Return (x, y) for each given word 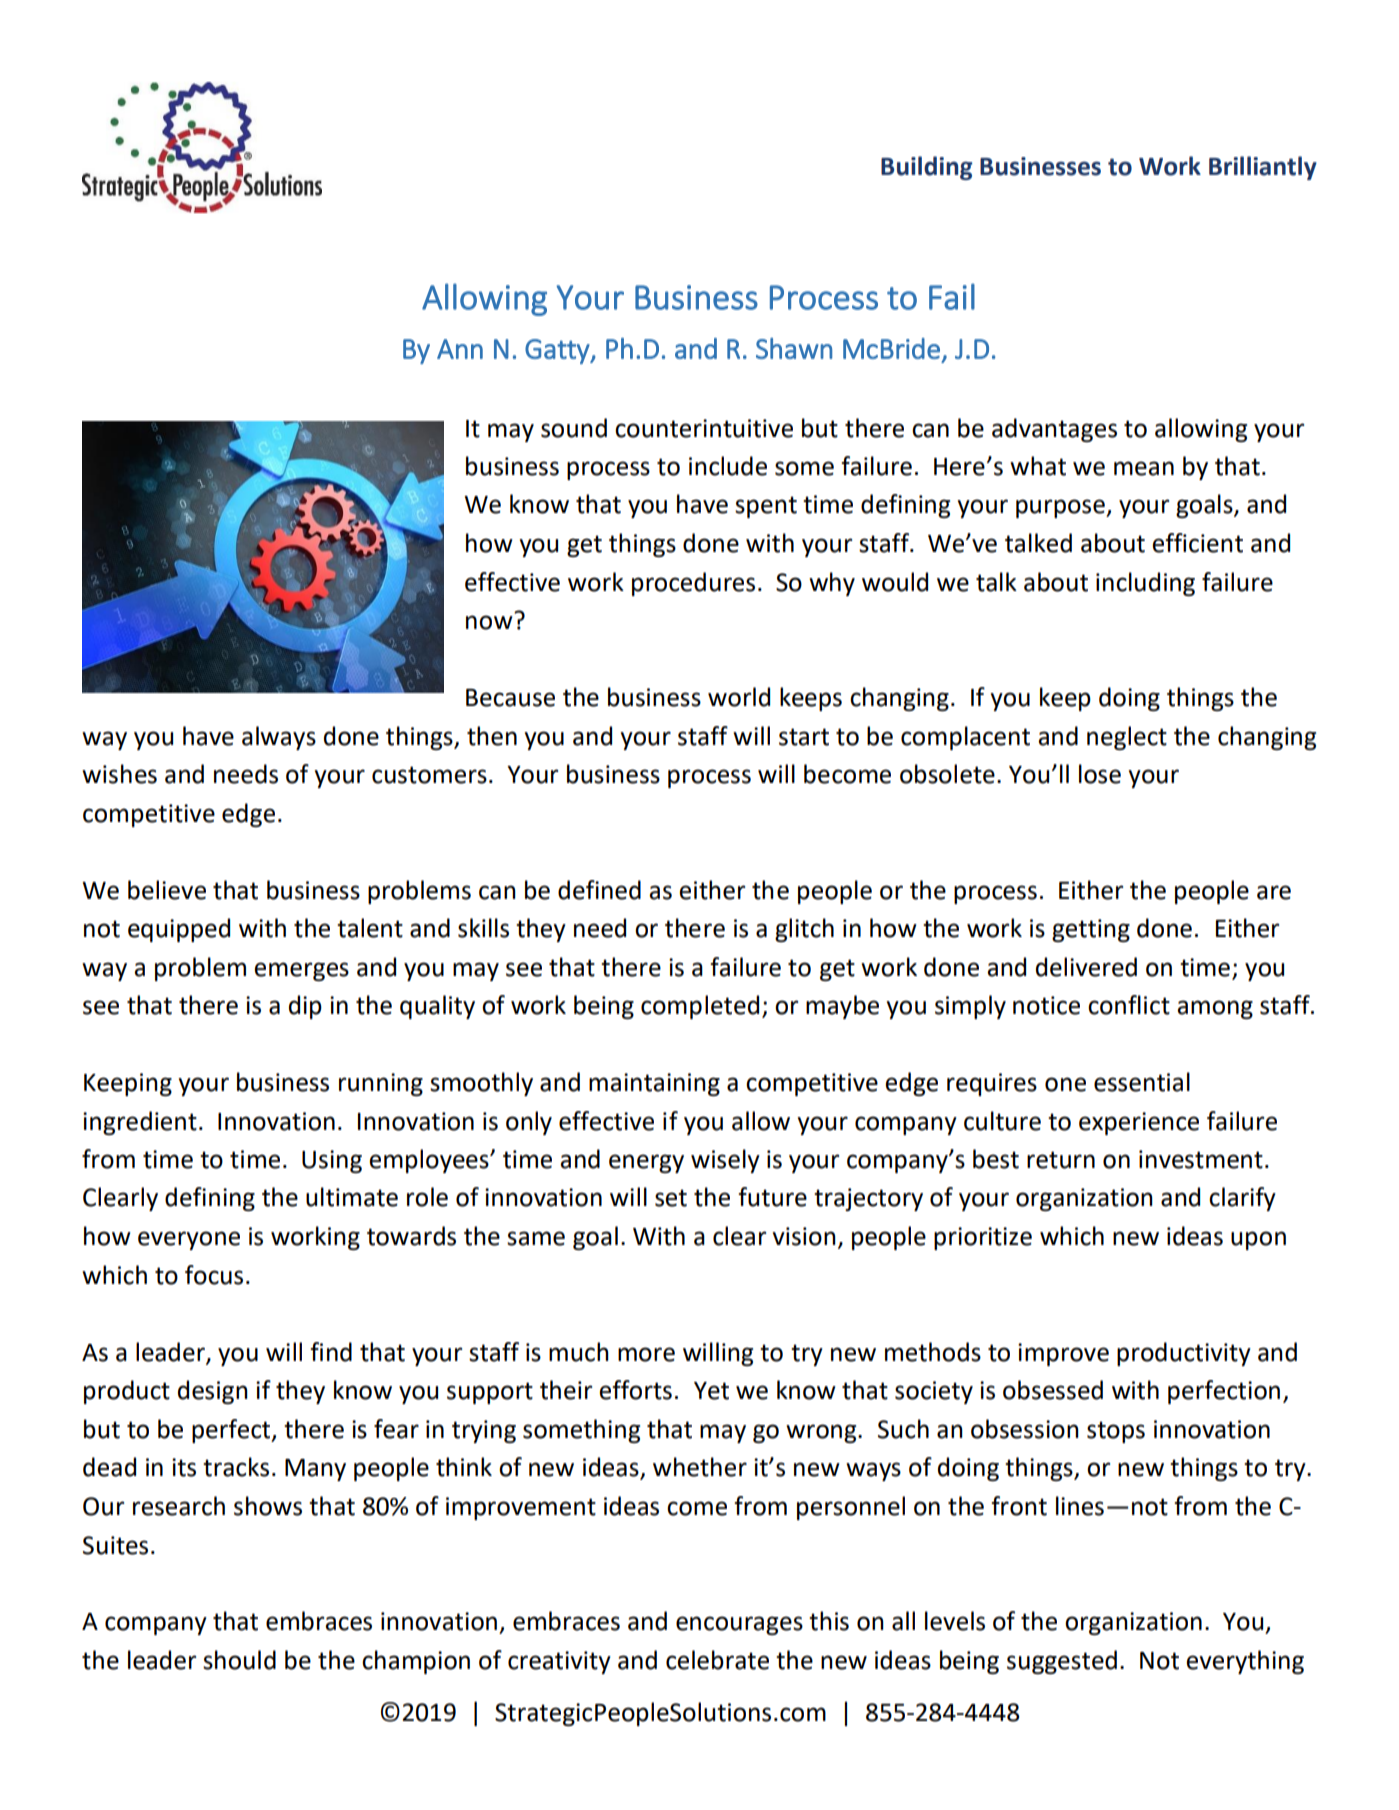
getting (1091, 930)
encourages (739, 1625)
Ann (460, 349)
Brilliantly (1263, 168)
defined (599, 890)
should (239, 1660)
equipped (179, 930)
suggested (1062, 1662)
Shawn (794, 348)
